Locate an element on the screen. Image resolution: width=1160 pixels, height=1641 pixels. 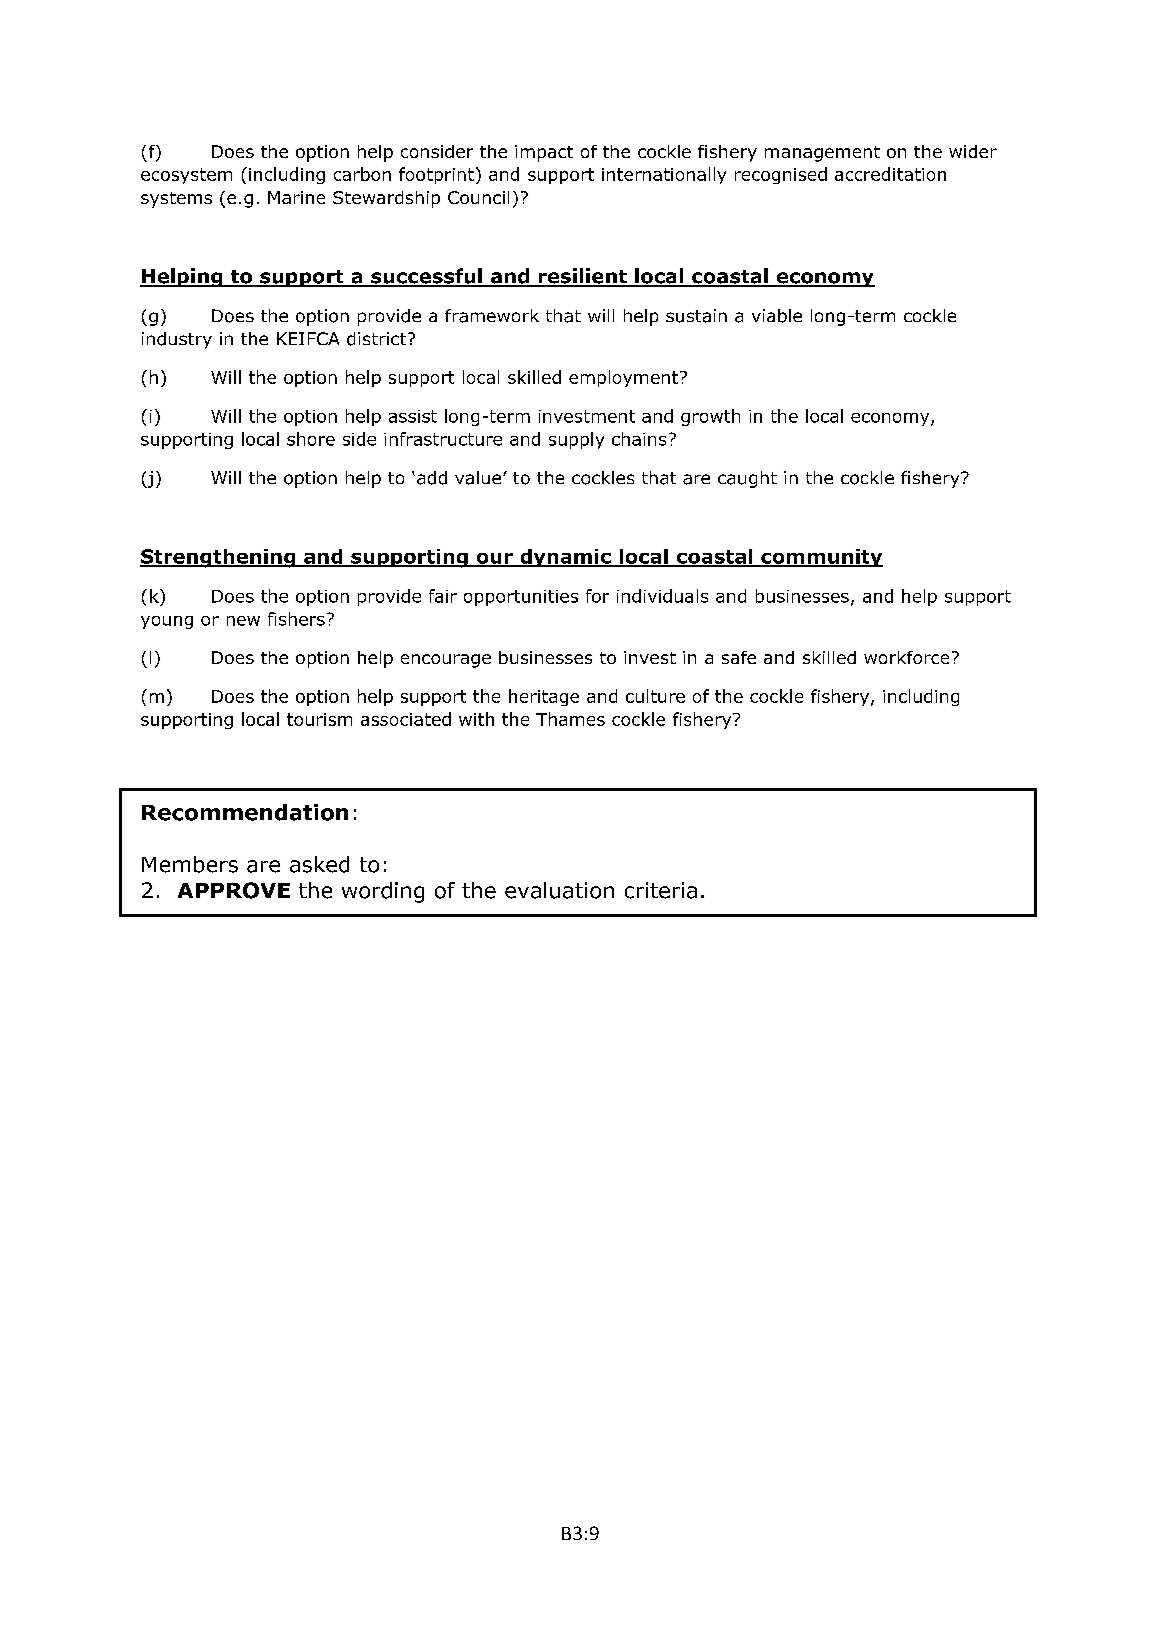
evaluation is located at coordinates (559, 890).
